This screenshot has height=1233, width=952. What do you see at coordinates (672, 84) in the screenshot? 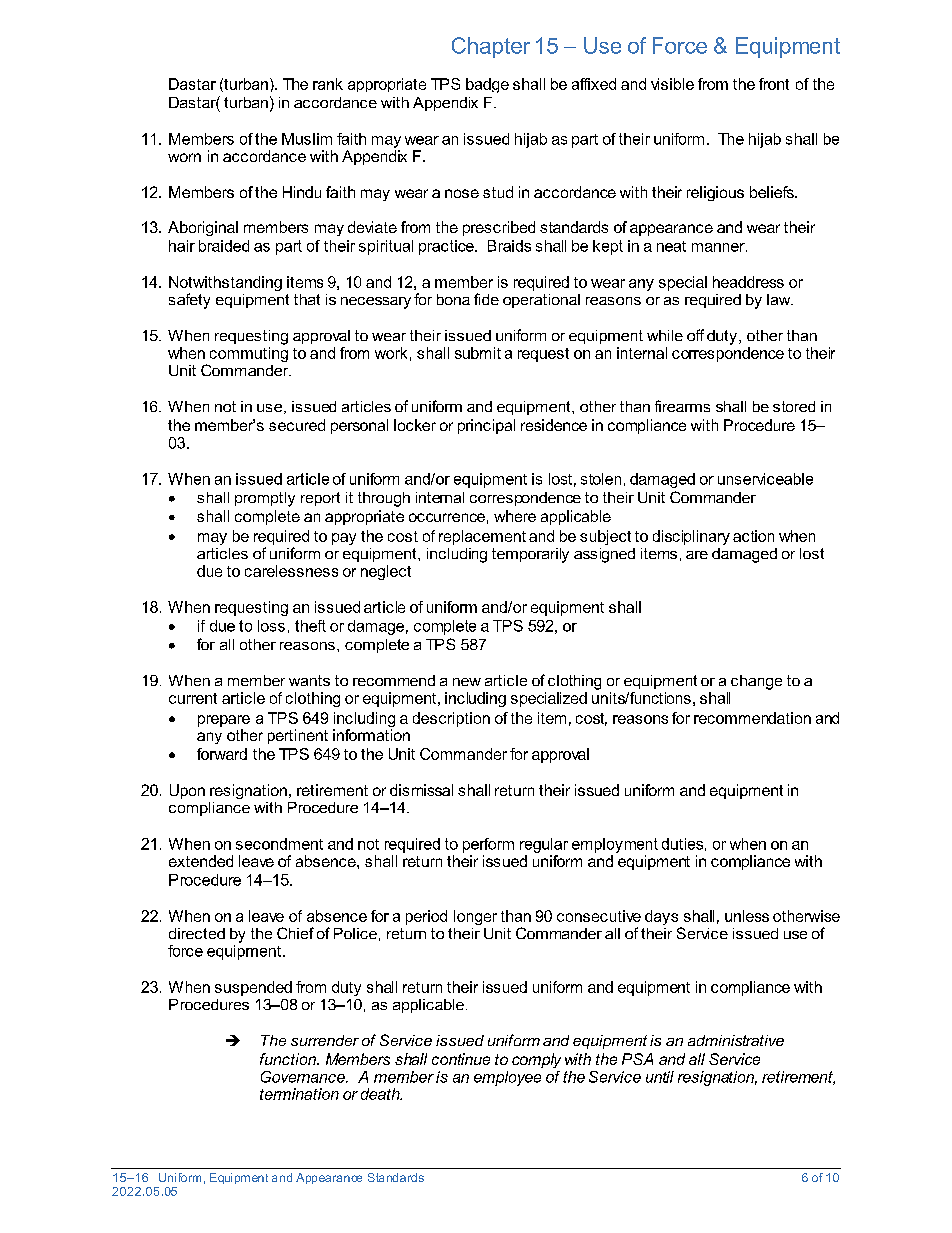
I see `visible` at bounding box center [672, 84].
